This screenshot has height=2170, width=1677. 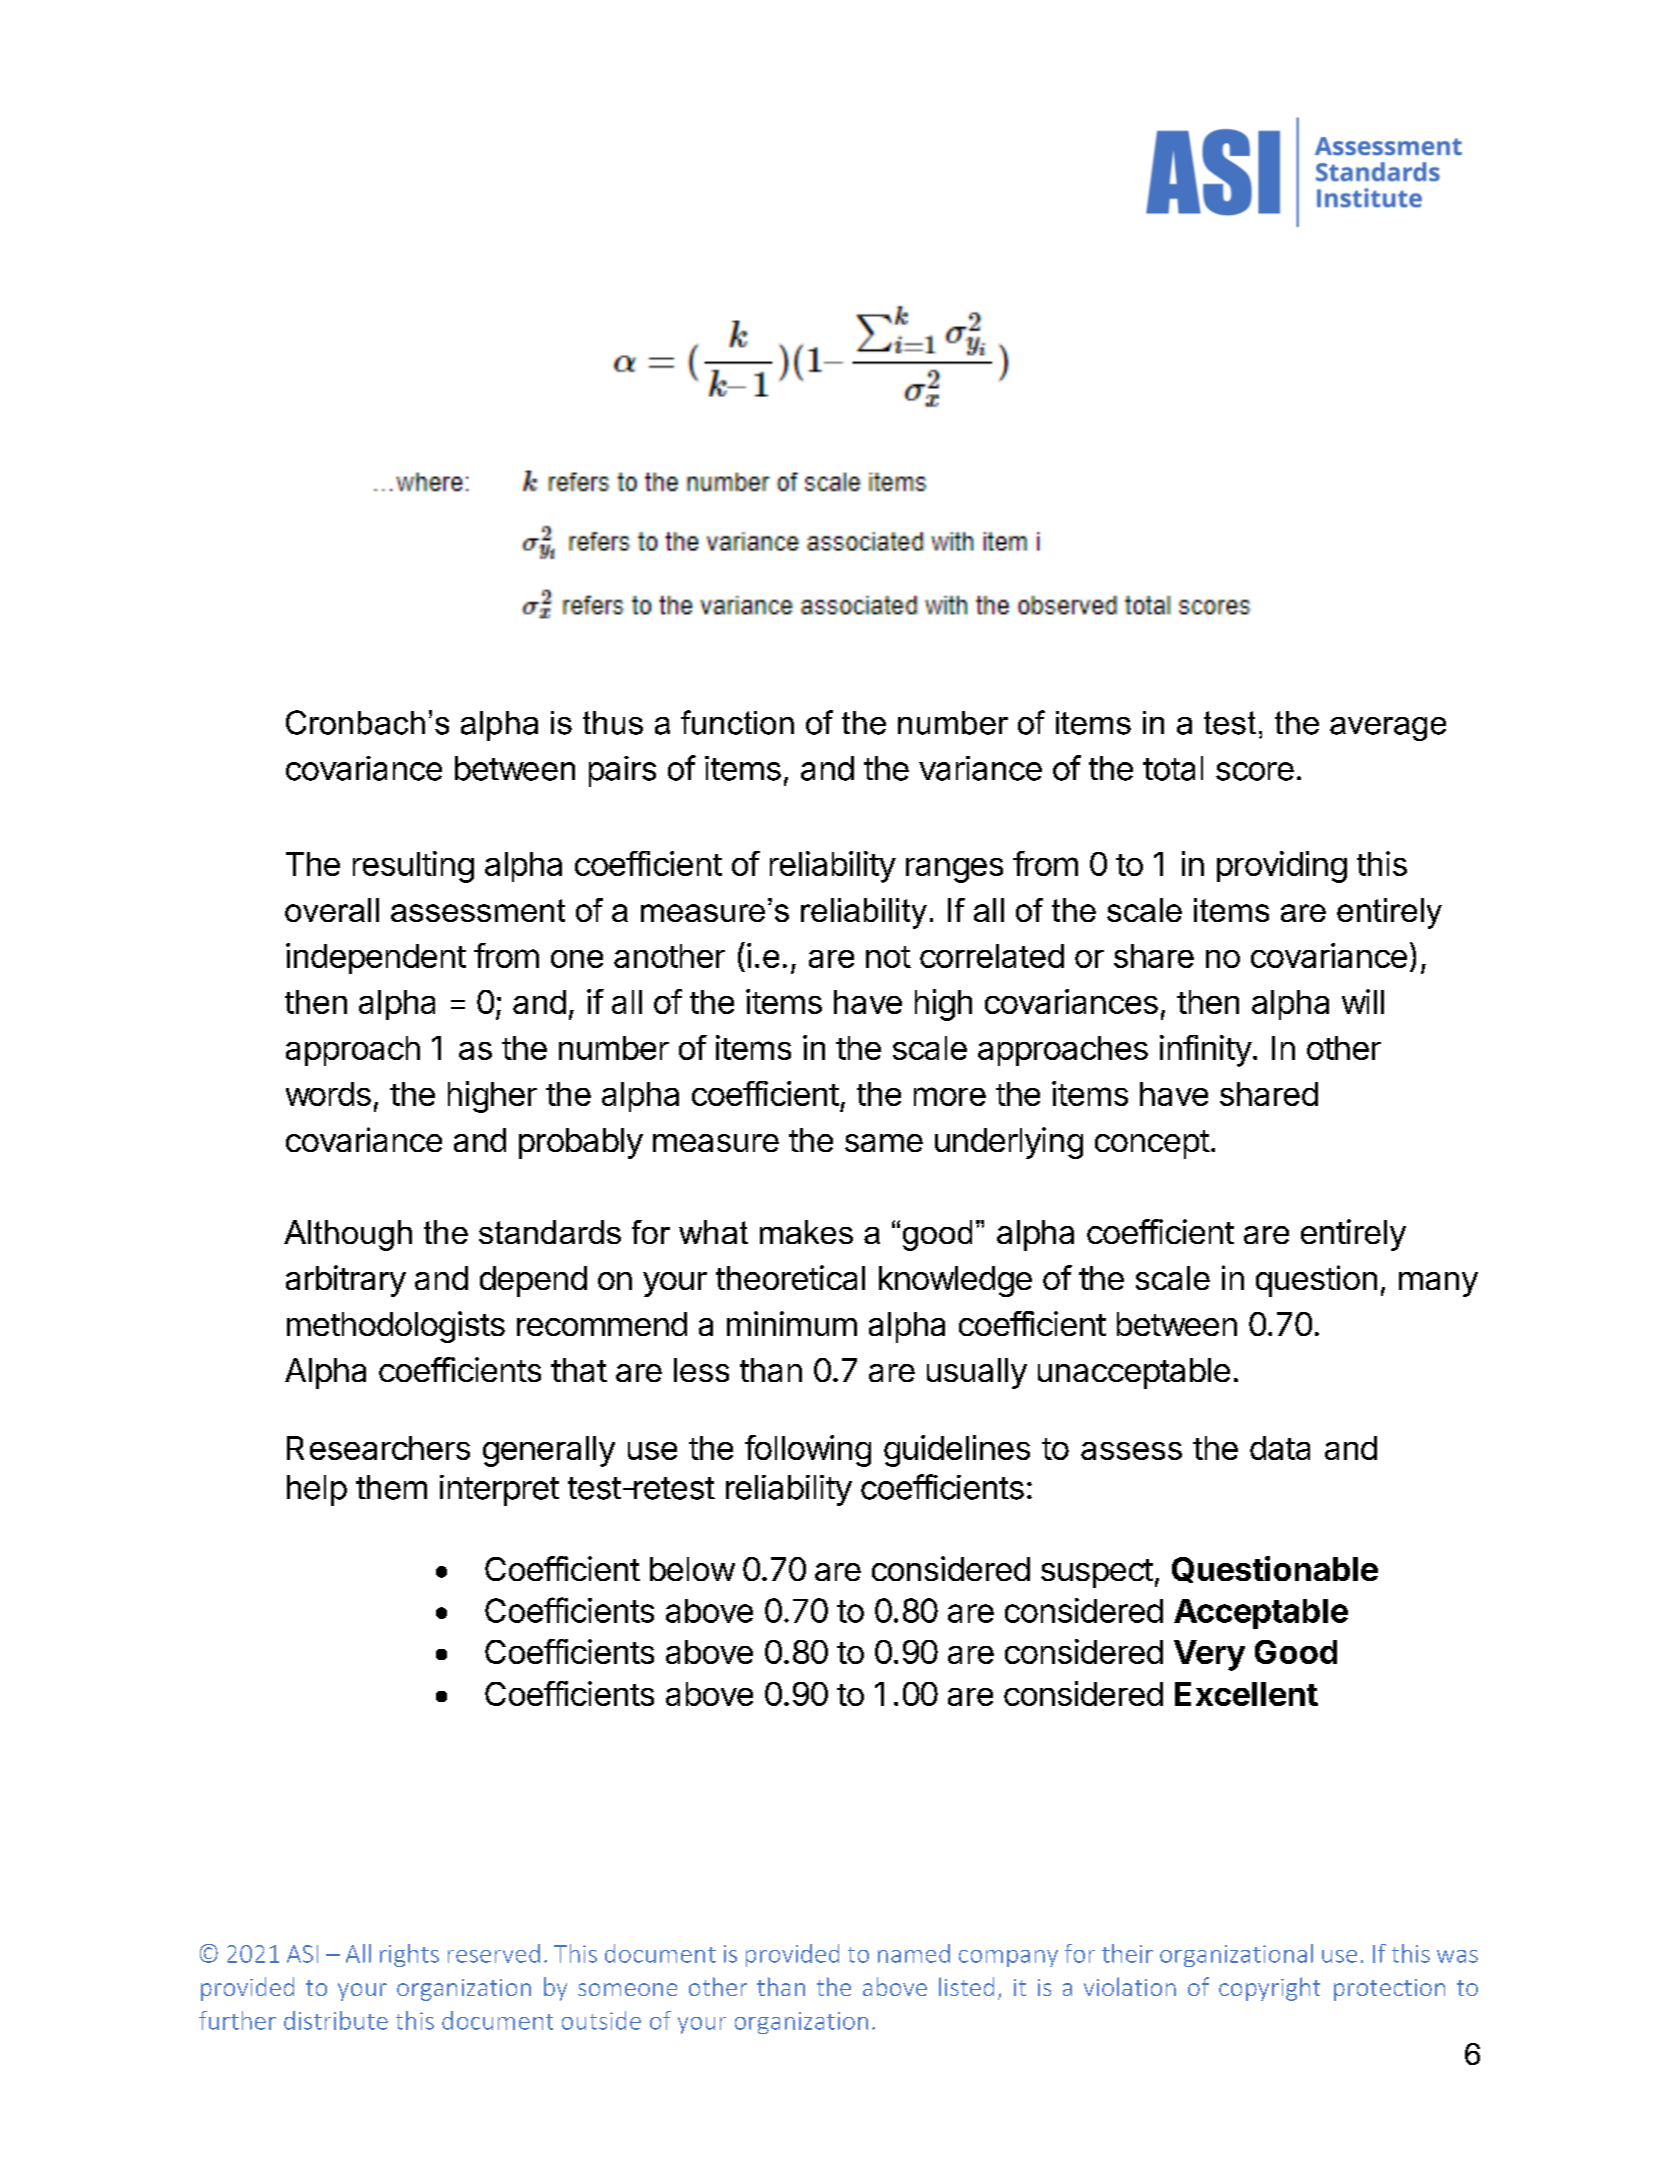 I want to click on concept, so click(x=1152, y=1144).
